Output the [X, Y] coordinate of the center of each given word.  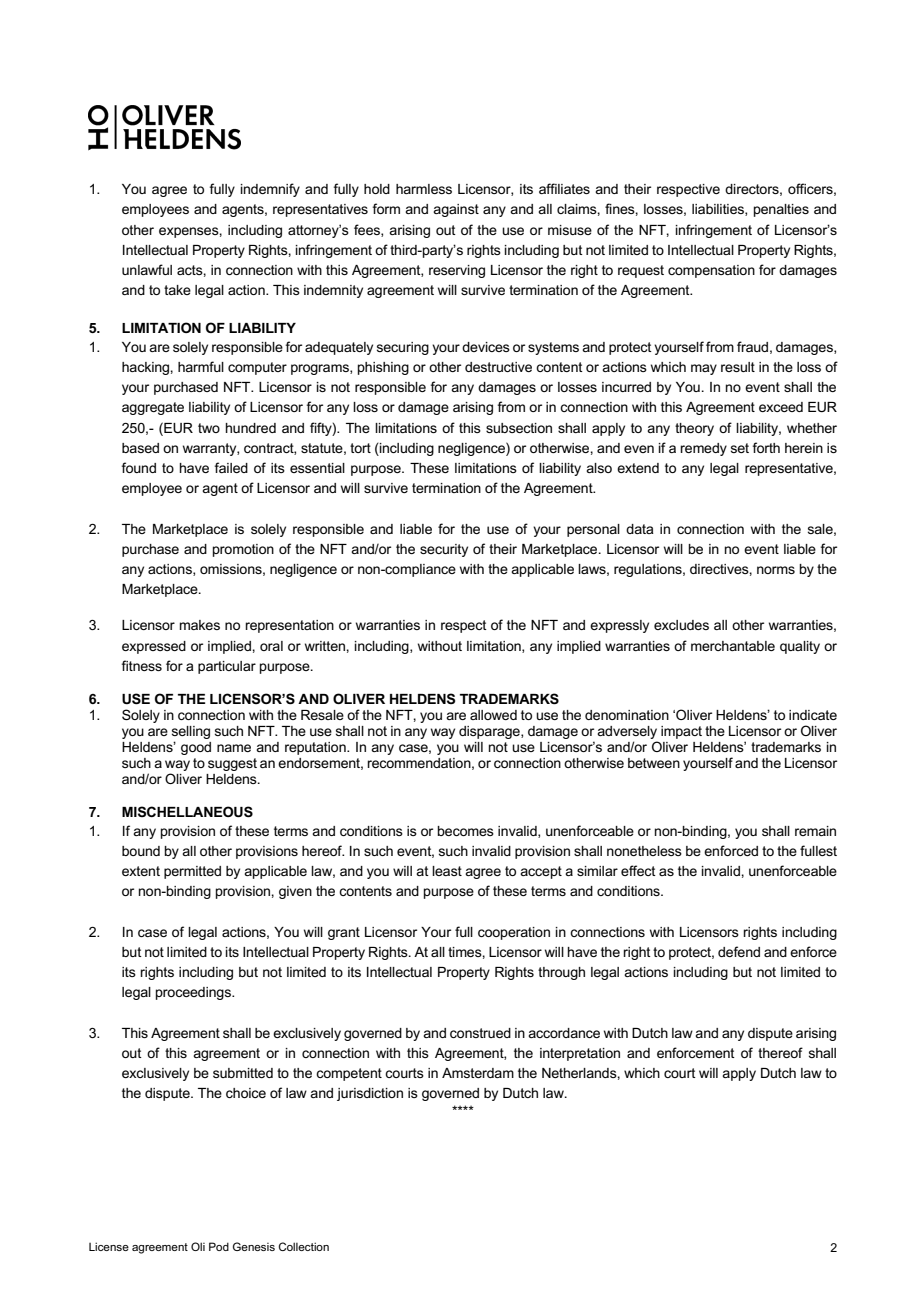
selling [191, 732]
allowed [493, 715]
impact [681, 732]
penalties [781, 210]
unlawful [147, 269]
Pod [219, 1246]
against [456, 210]
